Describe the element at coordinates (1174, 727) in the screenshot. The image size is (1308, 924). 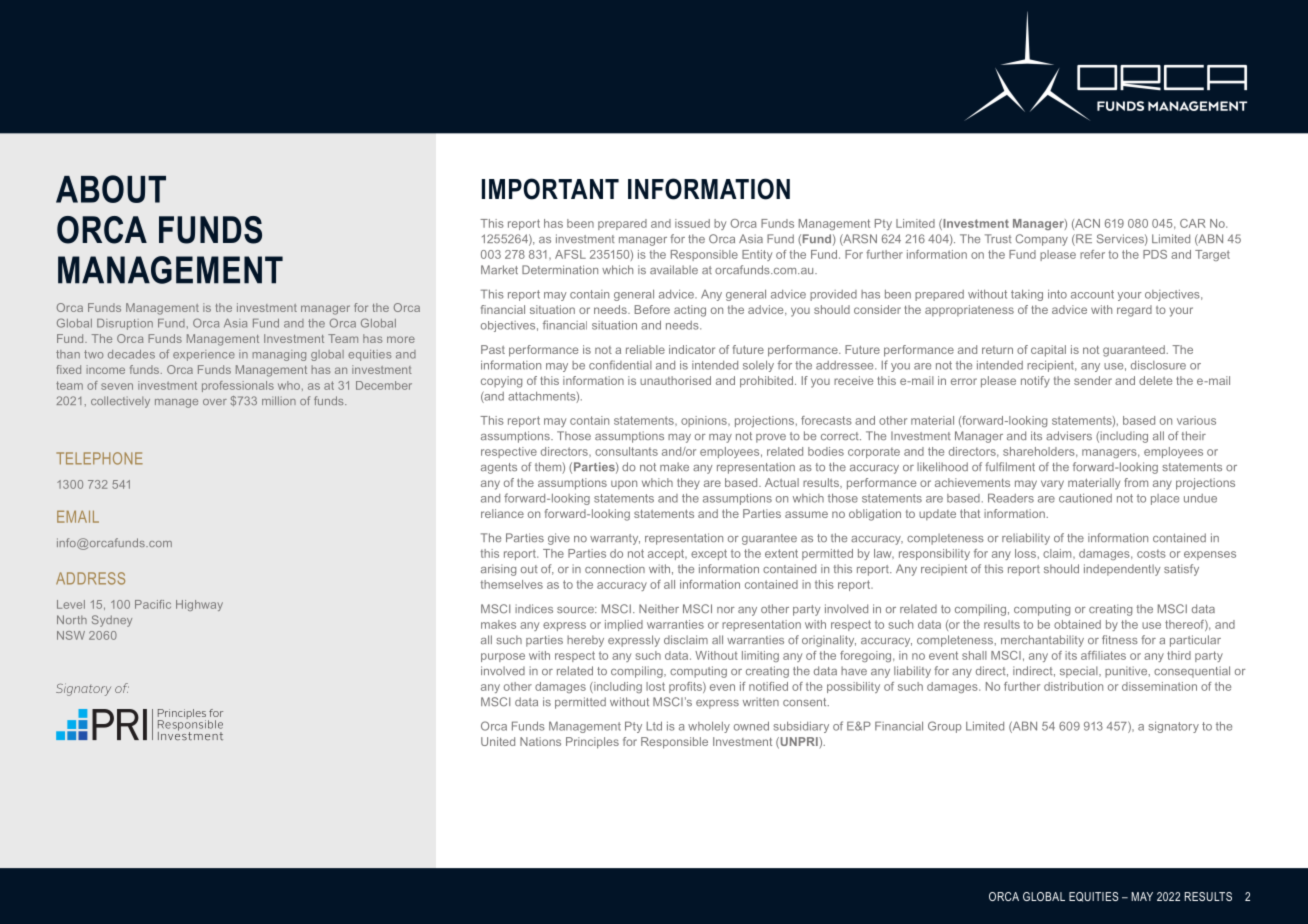
I see `signatory` at that location.
